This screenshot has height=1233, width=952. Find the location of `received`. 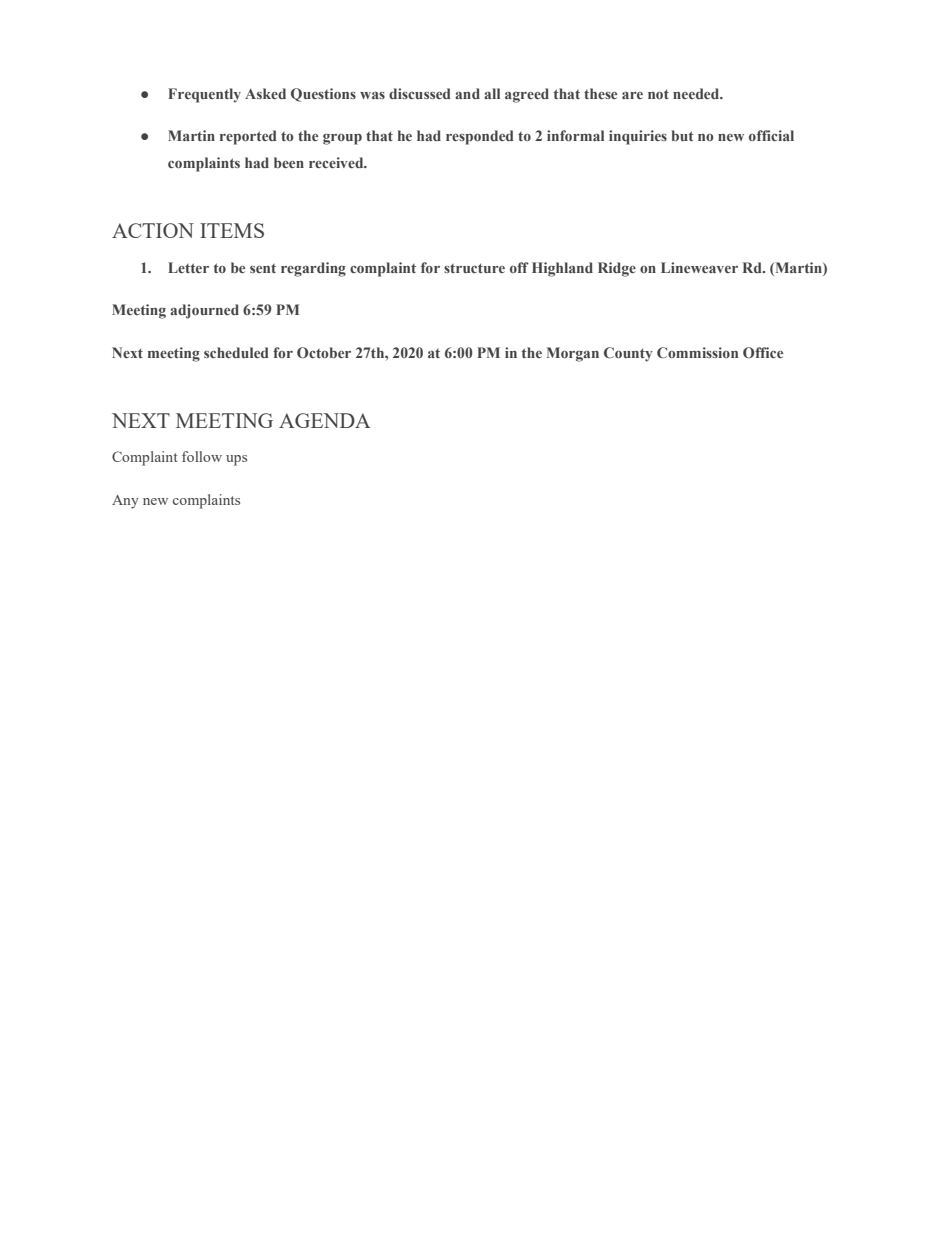

received is located at coordinates (337, 162).
